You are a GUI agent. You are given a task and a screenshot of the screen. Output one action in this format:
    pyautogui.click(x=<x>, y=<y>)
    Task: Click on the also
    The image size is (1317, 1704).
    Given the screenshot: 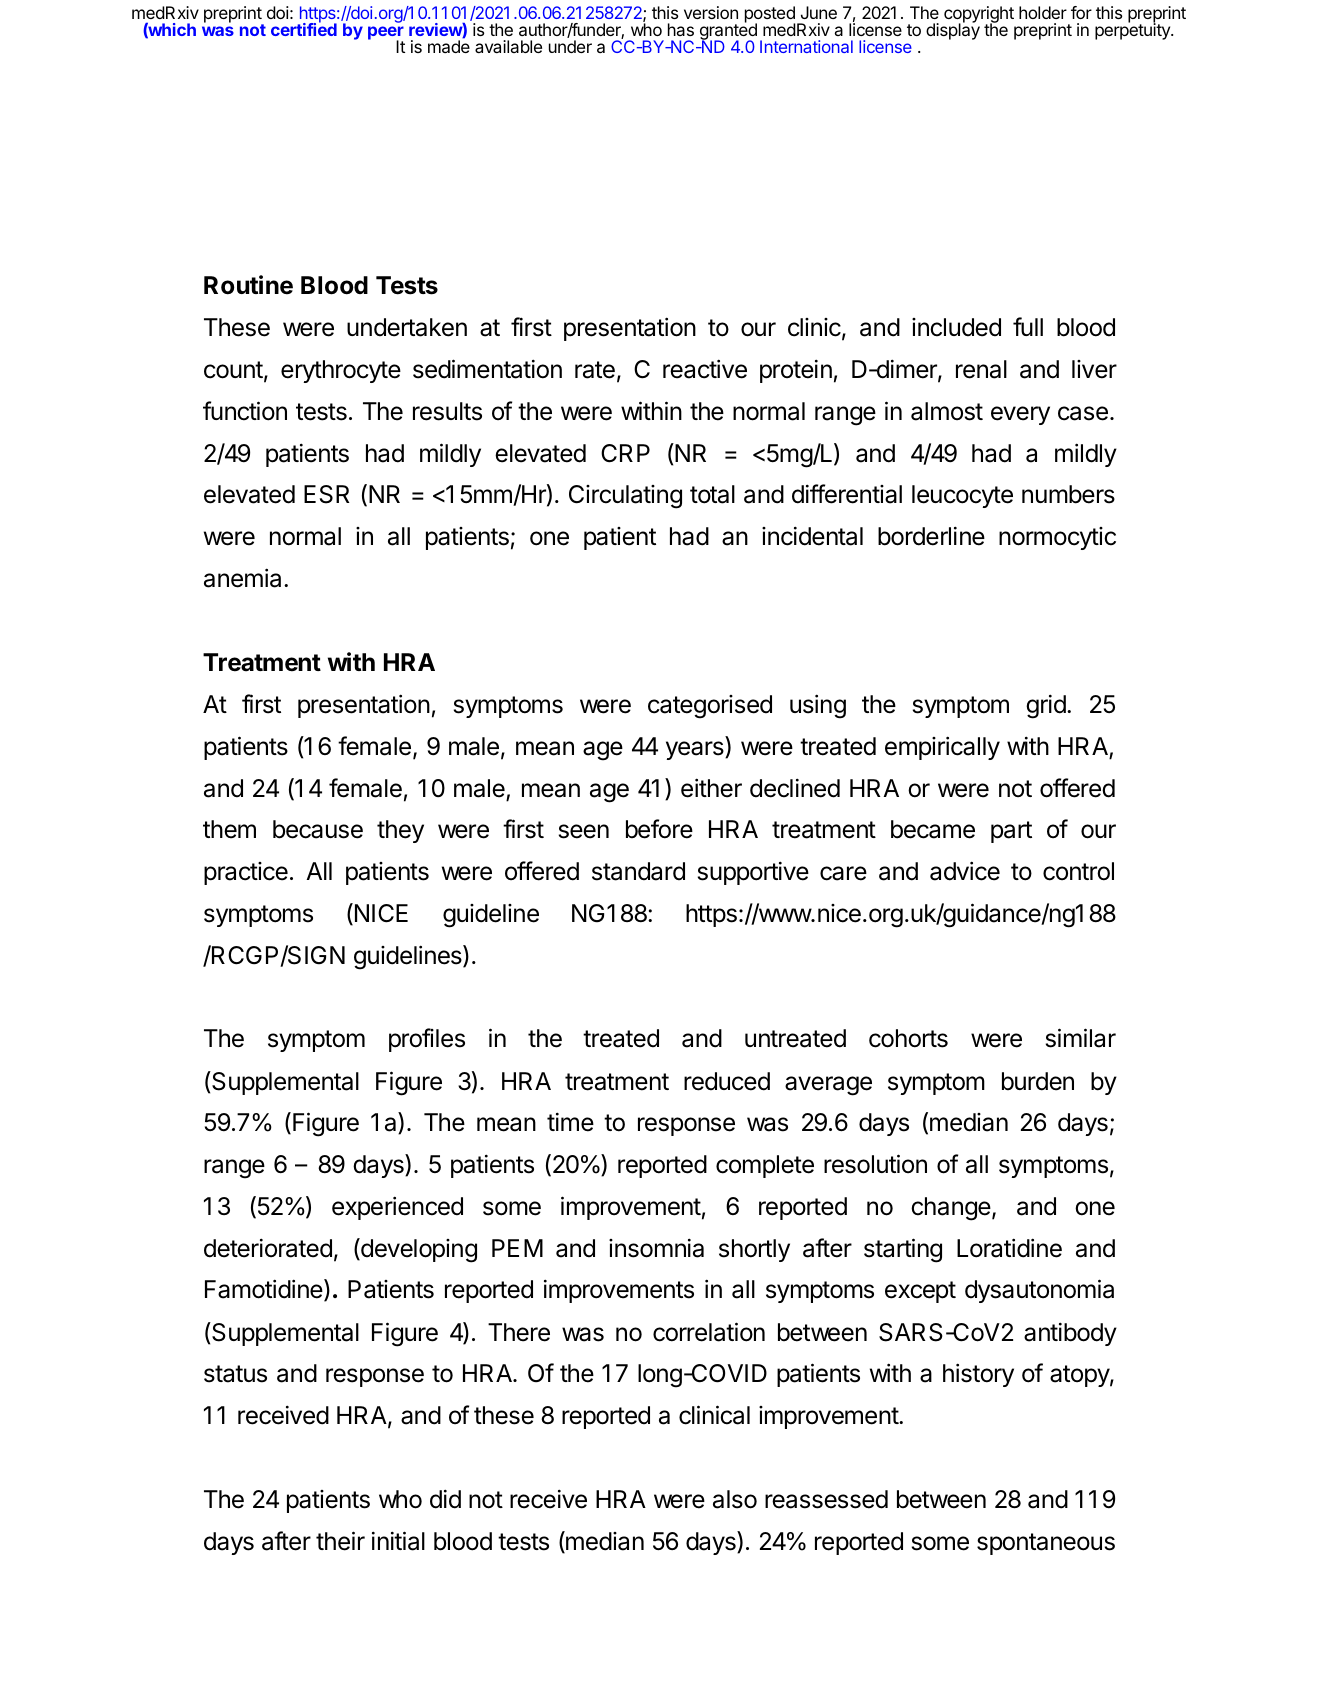 What is the action you would take?
    pyautogui.click(x=735, y=1499)
